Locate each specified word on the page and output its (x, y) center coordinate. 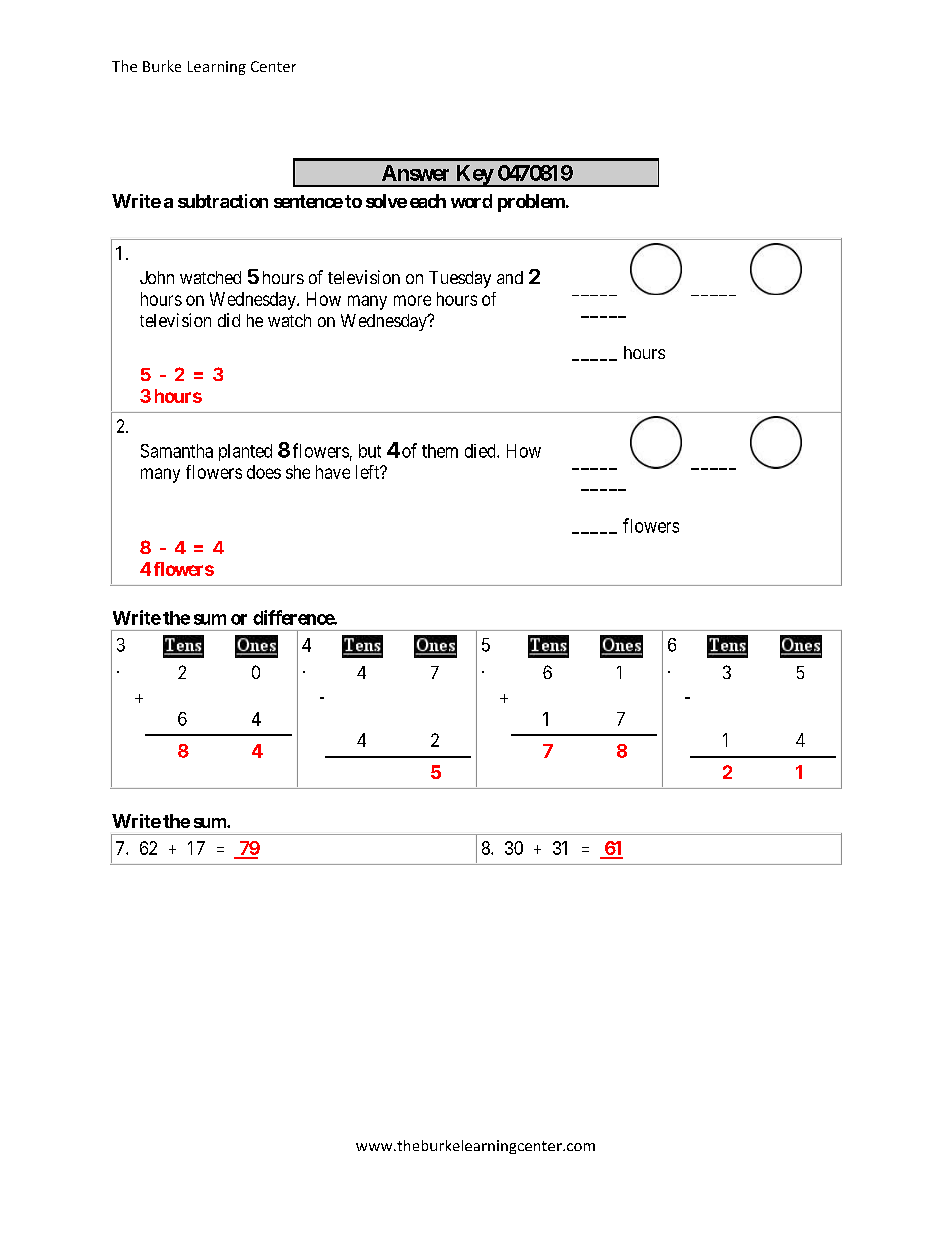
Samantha (177, 451)
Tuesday (460, 279)
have (333, 472)
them (440, 451)
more (412, 300)
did (229, 320)
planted (245, 452)
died (481, 451)
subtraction (223, 201)
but (370, 451)
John (157, 277)
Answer (415, 173)
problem (531, 203)
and (510, 277)
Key (474, 176)
